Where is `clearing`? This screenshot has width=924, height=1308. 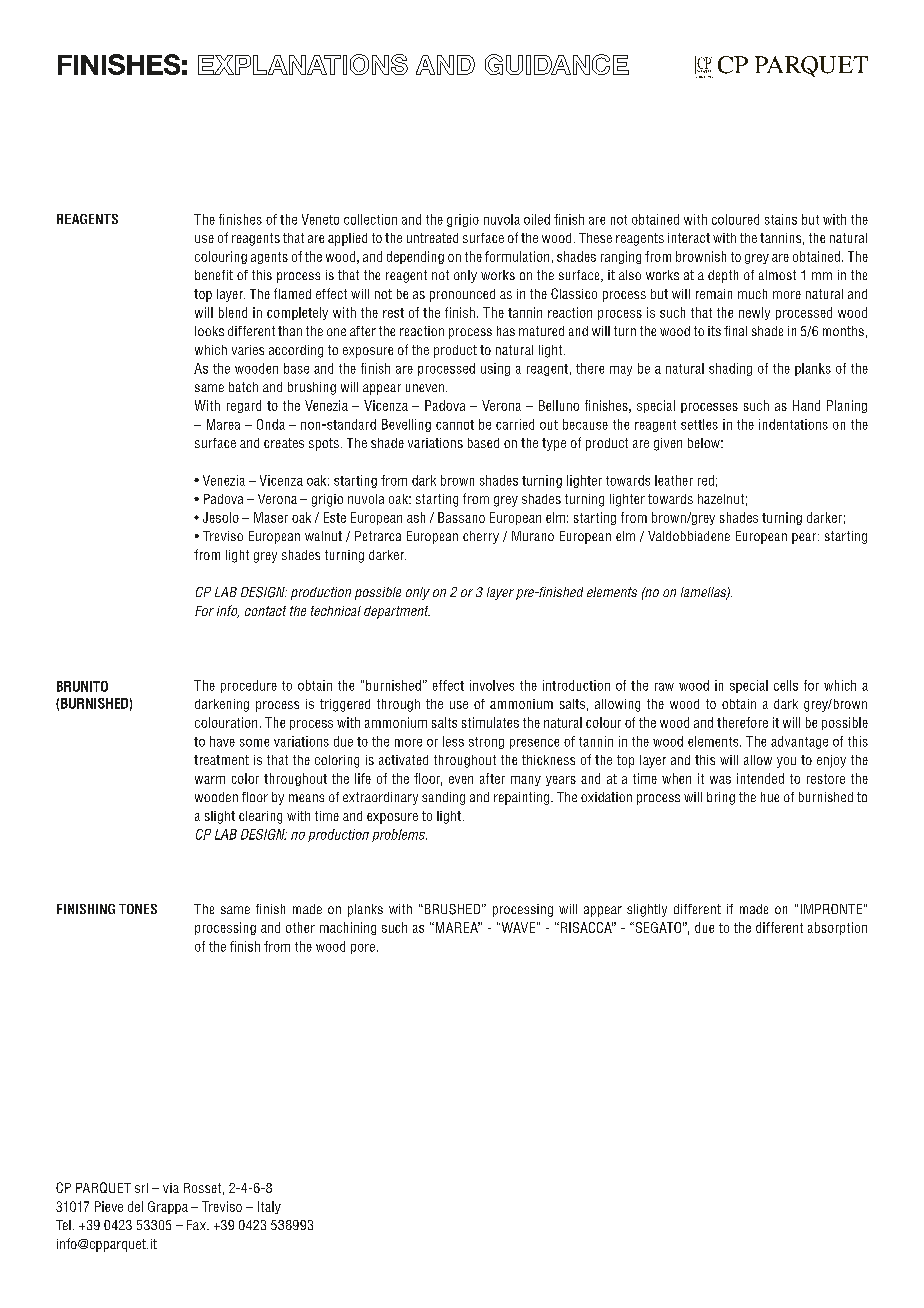
clearing is located at coordinates (260, 817).
